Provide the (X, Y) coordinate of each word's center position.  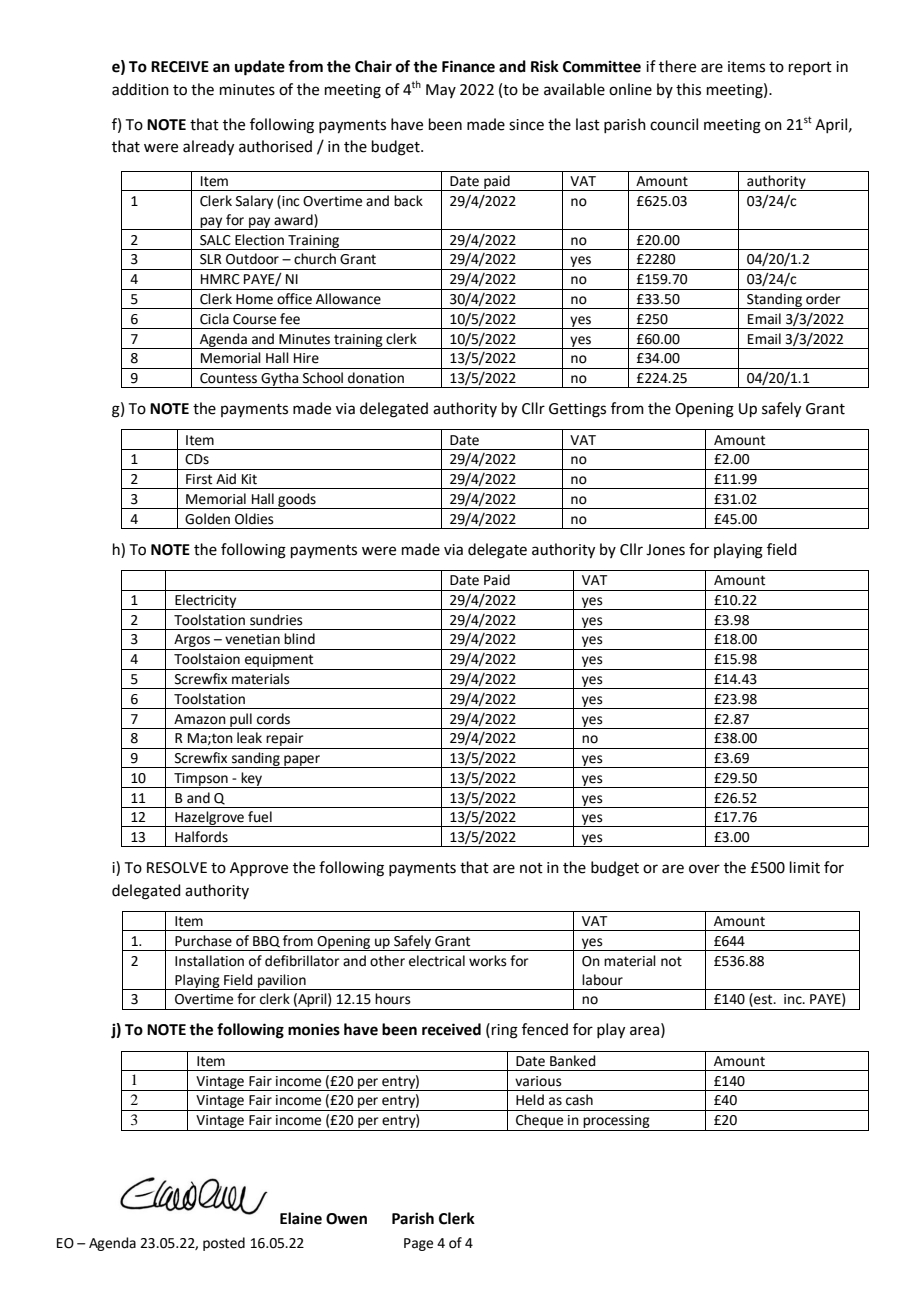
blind (299, 639)
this (688, 89)
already (208, 148)
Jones (665, 550)
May (441, 91)
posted (224, 1244)
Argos (192, 642)
